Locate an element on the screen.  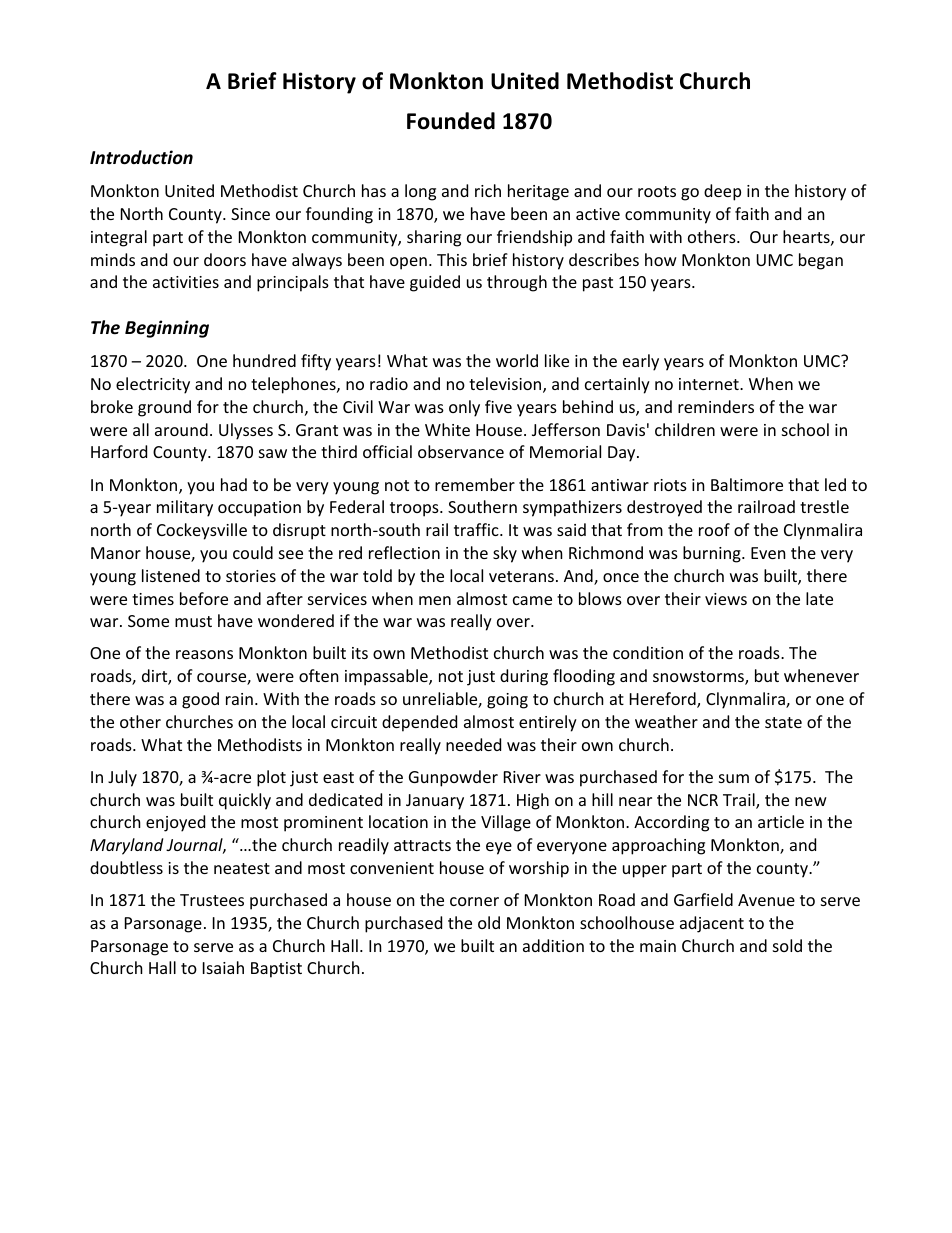
traffic is located at coordinates (477, 529).
